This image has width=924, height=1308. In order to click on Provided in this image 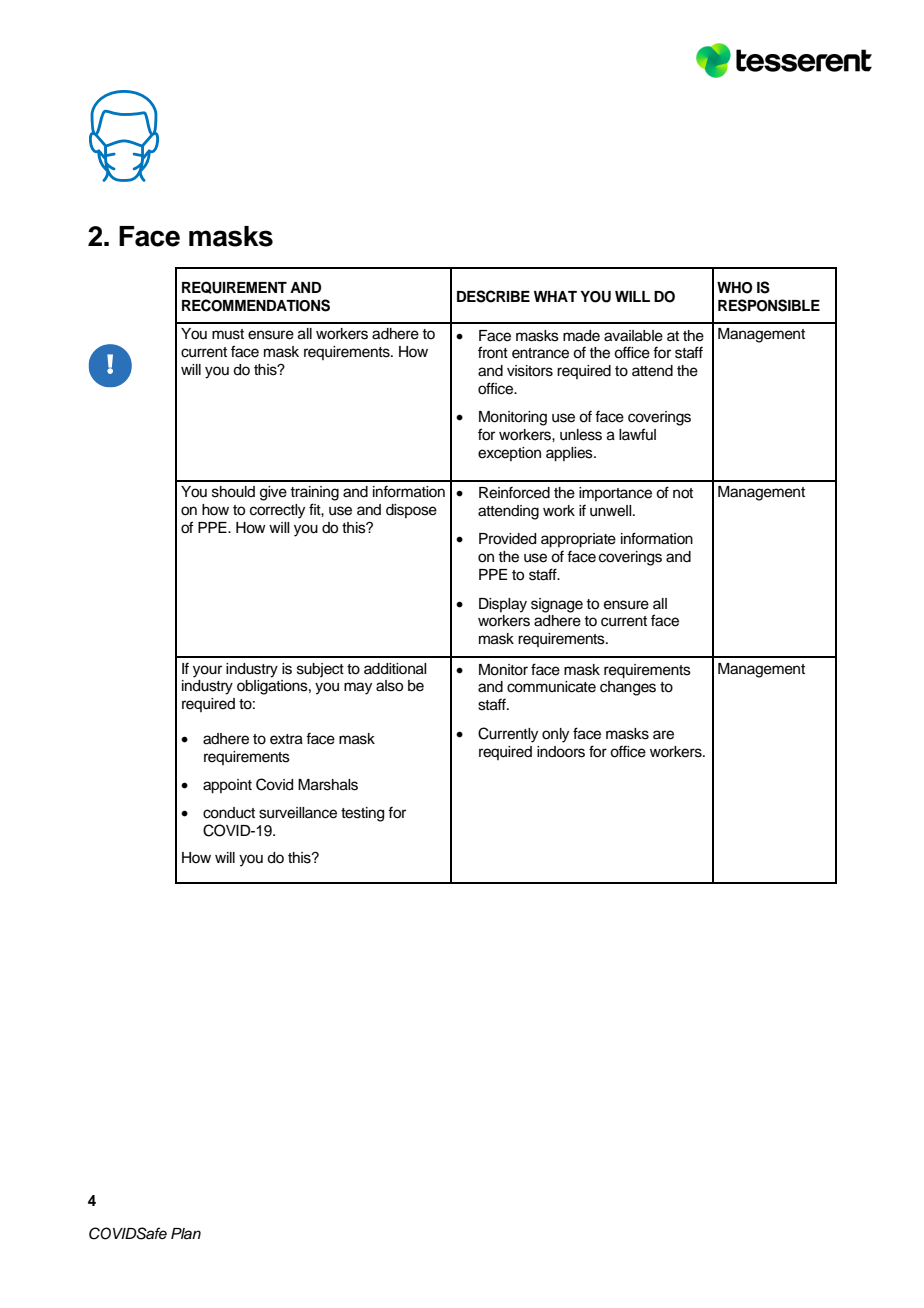, I will do `click(507, 539)`.
